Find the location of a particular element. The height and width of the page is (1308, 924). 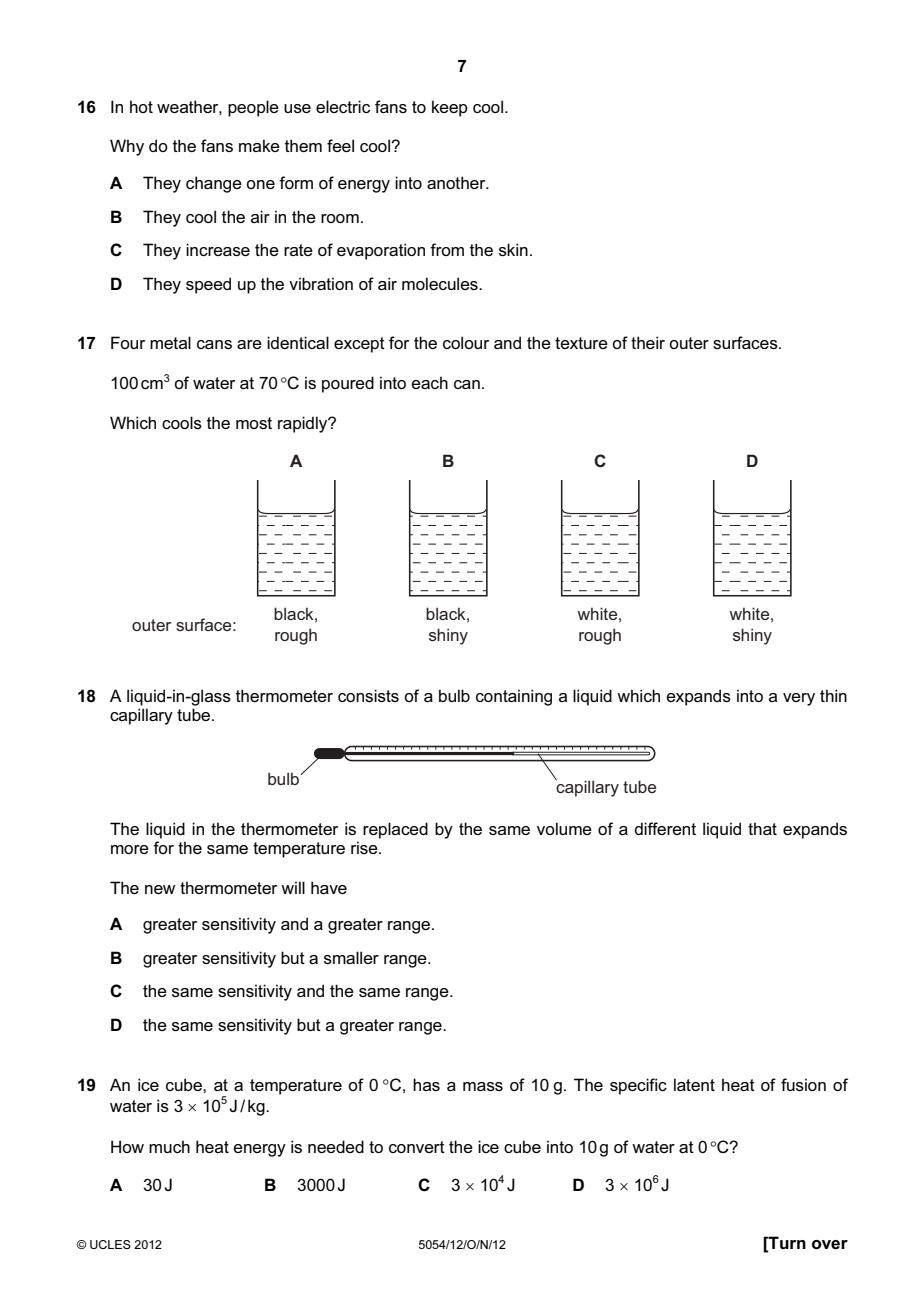

smaller is located at coordinates (351, 957).
